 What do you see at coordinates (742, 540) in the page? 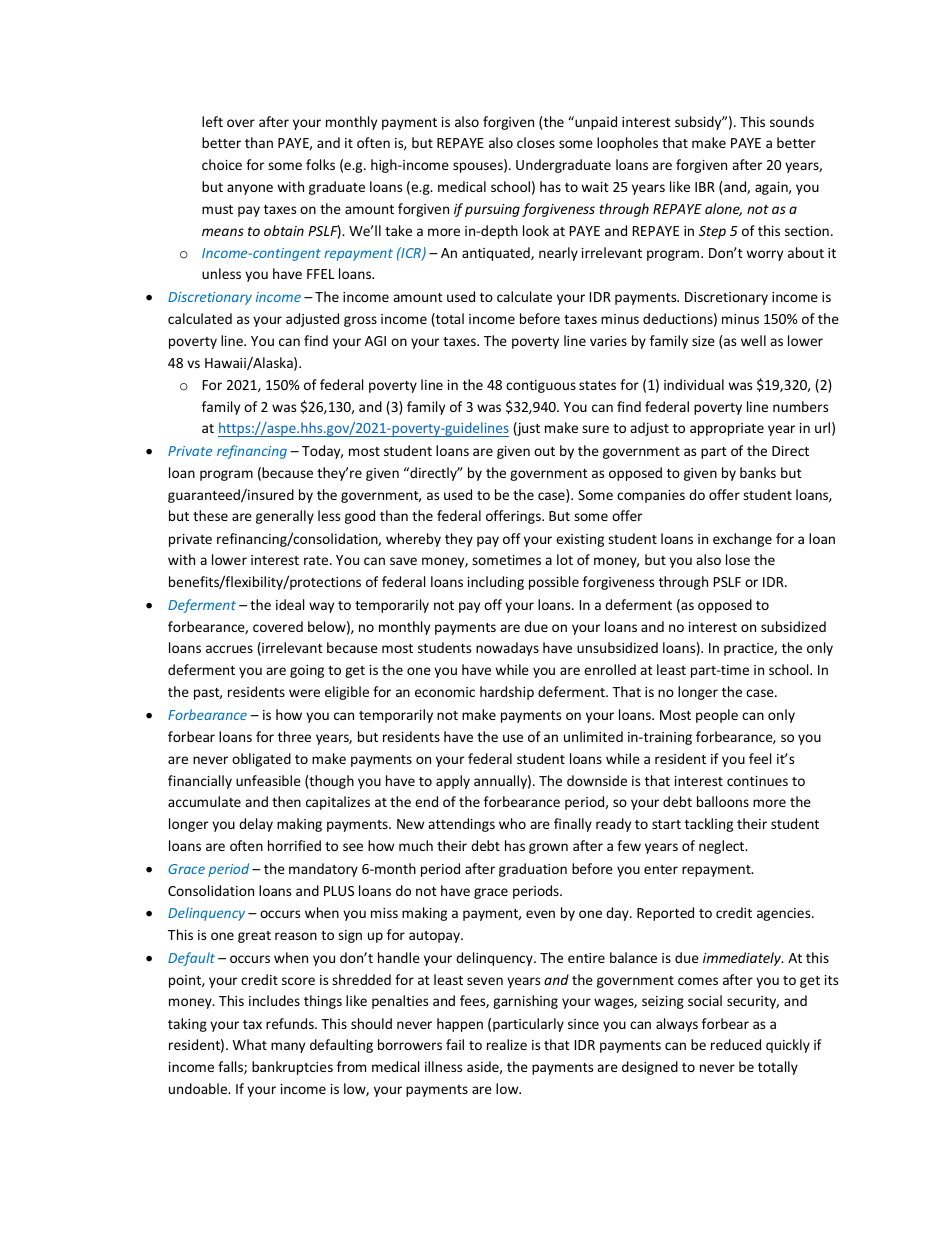
I see `exchange` at bounding box center [742, 540].
